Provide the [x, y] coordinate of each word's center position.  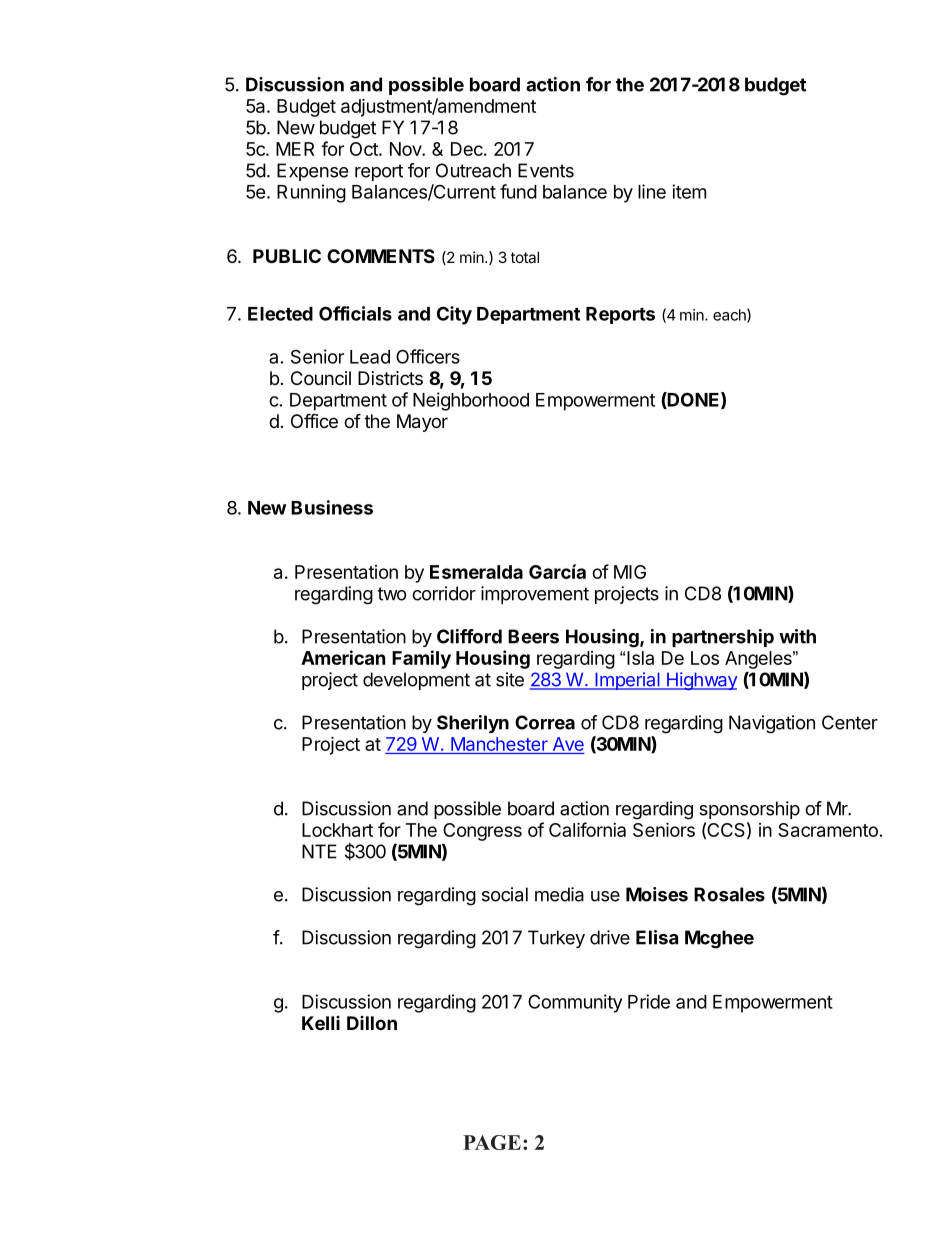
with [797, 636]
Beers [533, 636]
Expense [312, 172]
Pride [649, 1001]
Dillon [372, 1023]
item [689, 191]
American [343, 657]
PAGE [492, 1142]
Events [546, 170]
